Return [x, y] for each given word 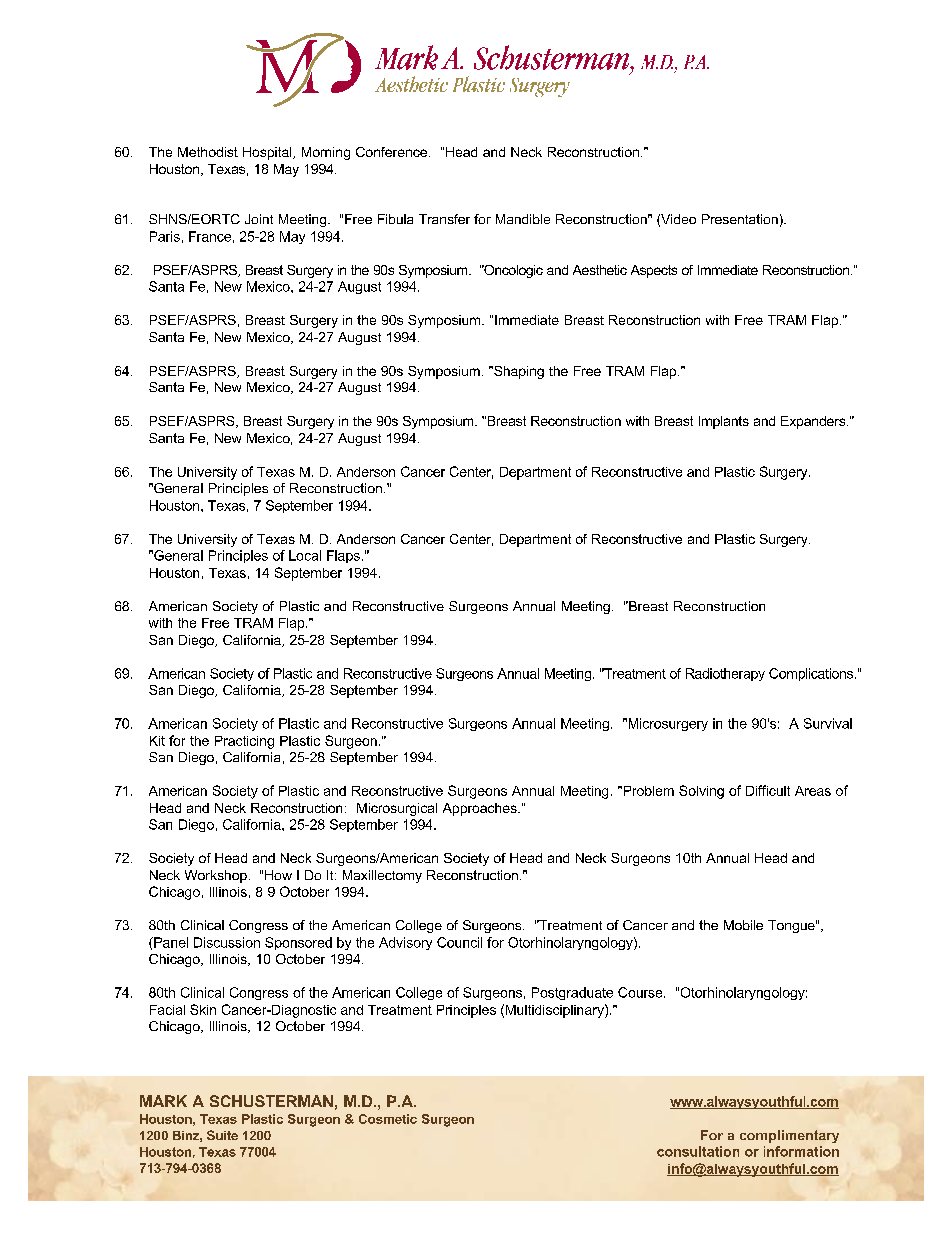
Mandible [523, 219]
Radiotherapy [725, 674]
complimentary [789, 1136]
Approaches [481, 809]
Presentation [740, 219]
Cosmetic [388, 1119]
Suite [222, 1135]
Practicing [244, 742]
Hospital [268, 153]
